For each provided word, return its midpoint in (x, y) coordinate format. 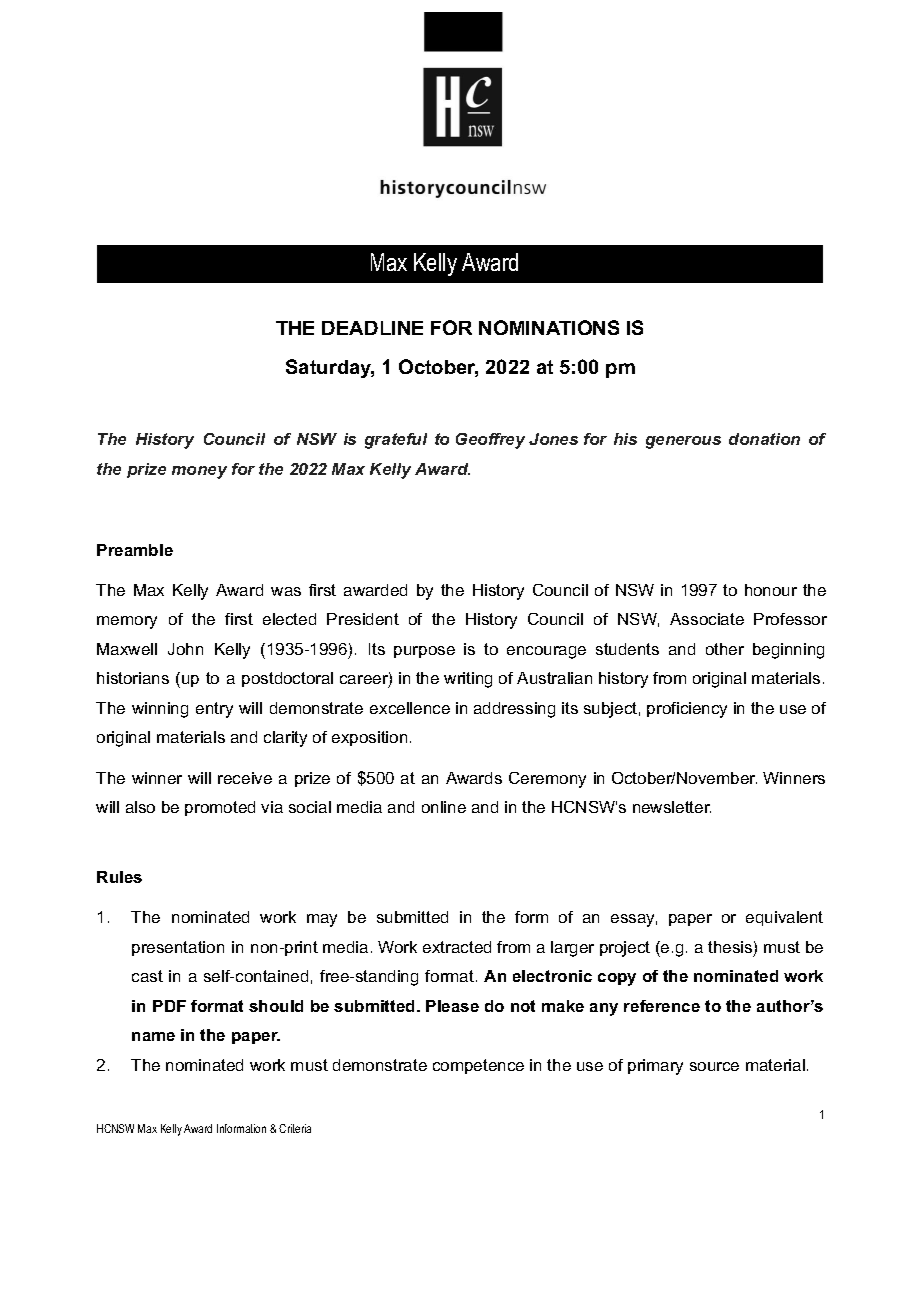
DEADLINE (372, 328)
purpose (424, 652)
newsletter (672, 807)
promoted (220, 808)
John (185, 649)
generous (683, 442)
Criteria (295, 1128)
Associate (707, 619)
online (444, 807)
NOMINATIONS (549, 327)
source (714, 1066)
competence (478, 1066)
